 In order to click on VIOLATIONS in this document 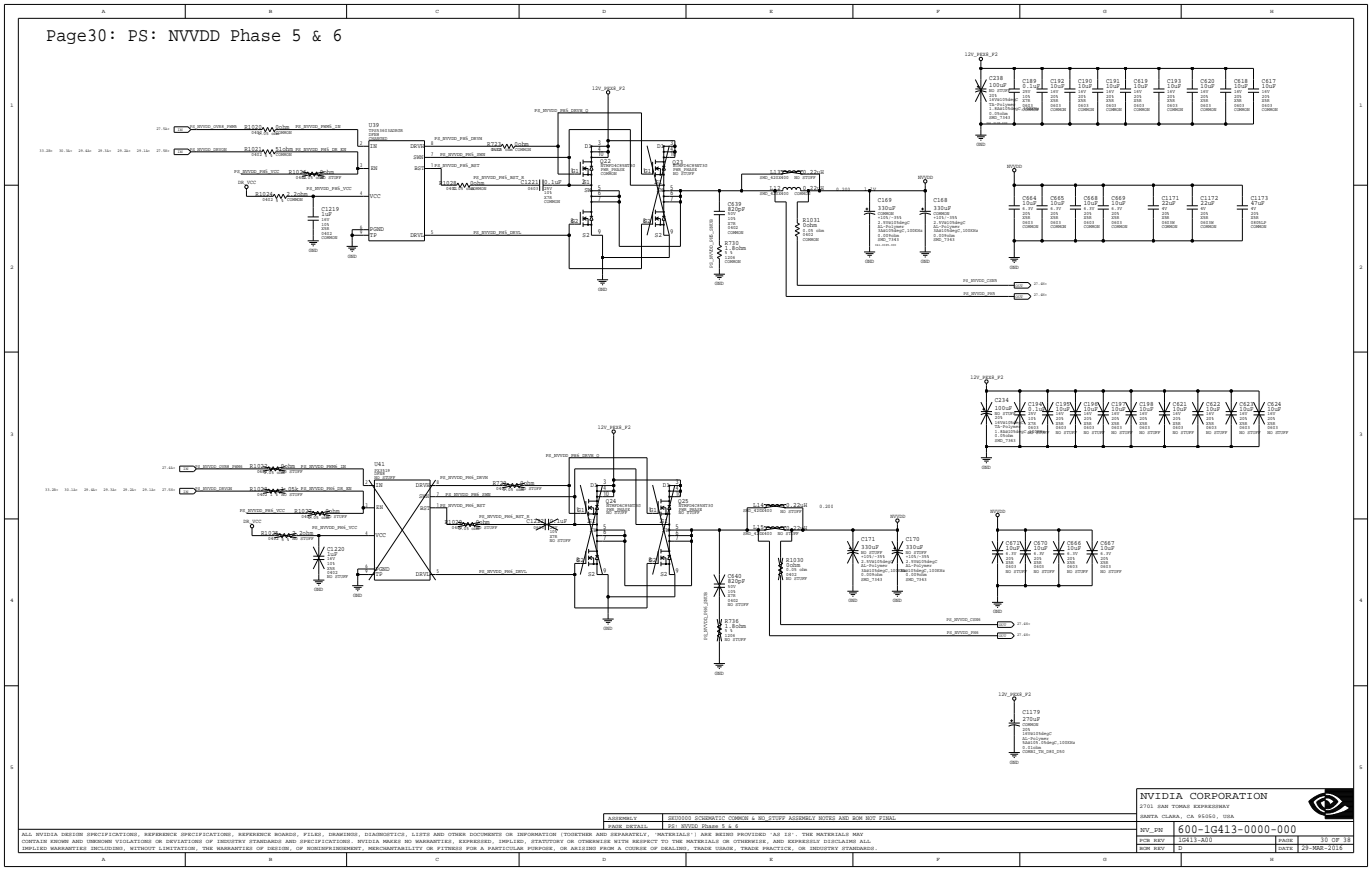, I will do `click(133, 841)`.
